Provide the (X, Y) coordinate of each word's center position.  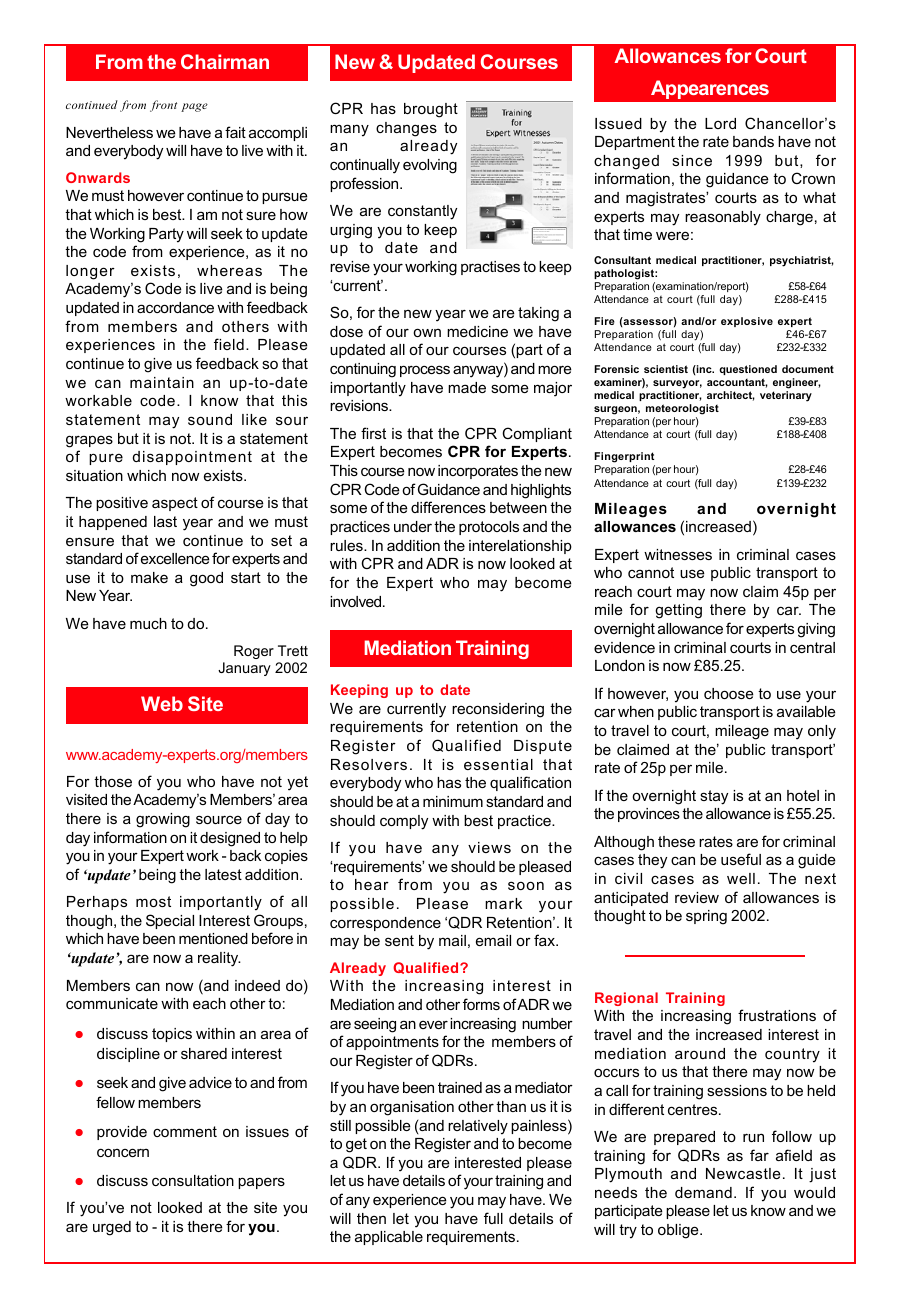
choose (729, 693)
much (148, 623)
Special (170, 921)
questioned (748, 370)
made (467, 387)
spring (706, 917)
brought (431, 110)
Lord (720, 123)
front (163, 106)
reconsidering (498, 710)
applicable (389, 1238)
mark (503, 903)
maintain (162, 382)
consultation (193, 1180)
